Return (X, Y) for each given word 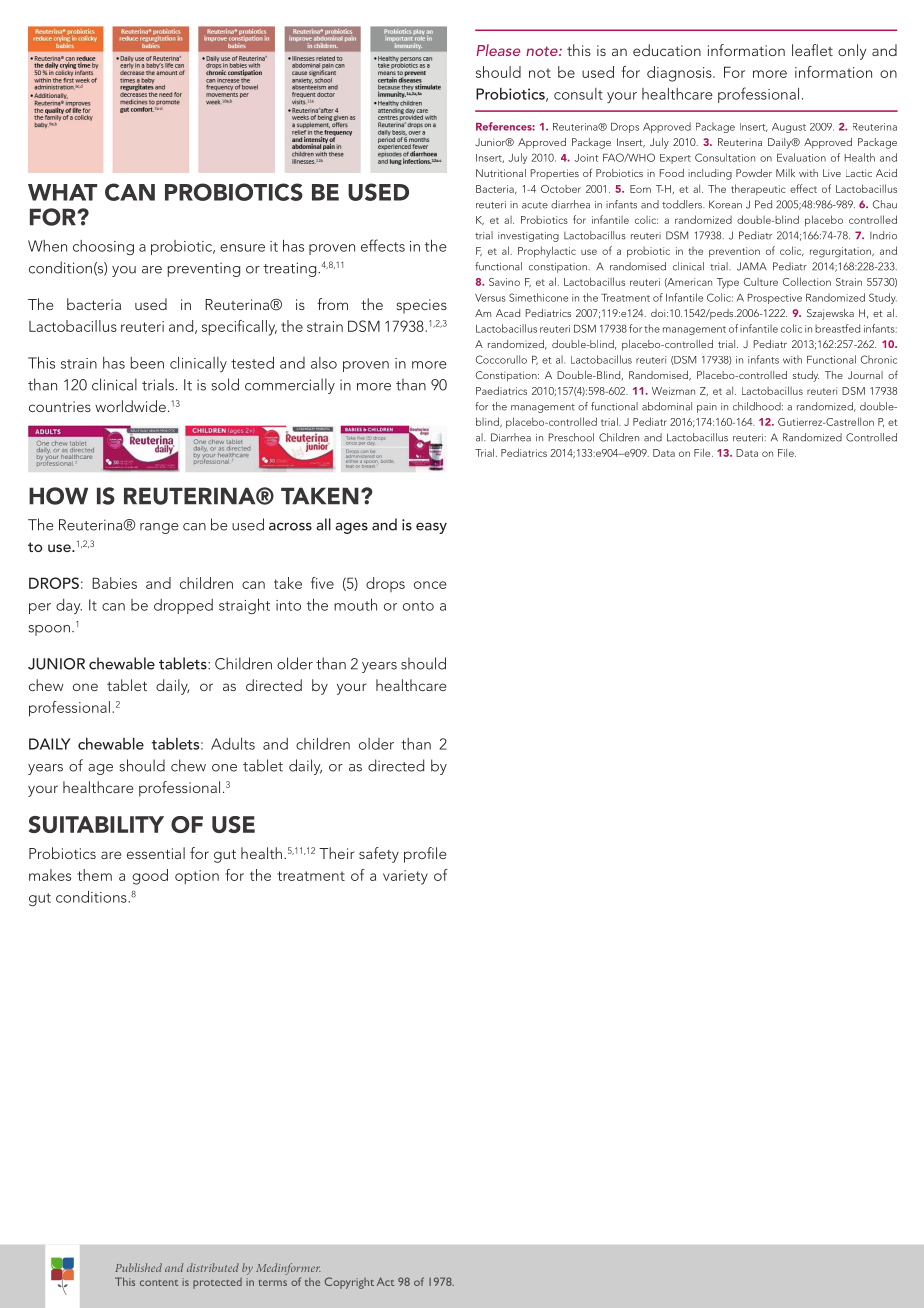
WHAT (62, 192)
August (789, 128)
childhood (758, 406)
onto (418, 606)
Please (498, 50)
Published (138, 1267)
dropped (183, 606)
